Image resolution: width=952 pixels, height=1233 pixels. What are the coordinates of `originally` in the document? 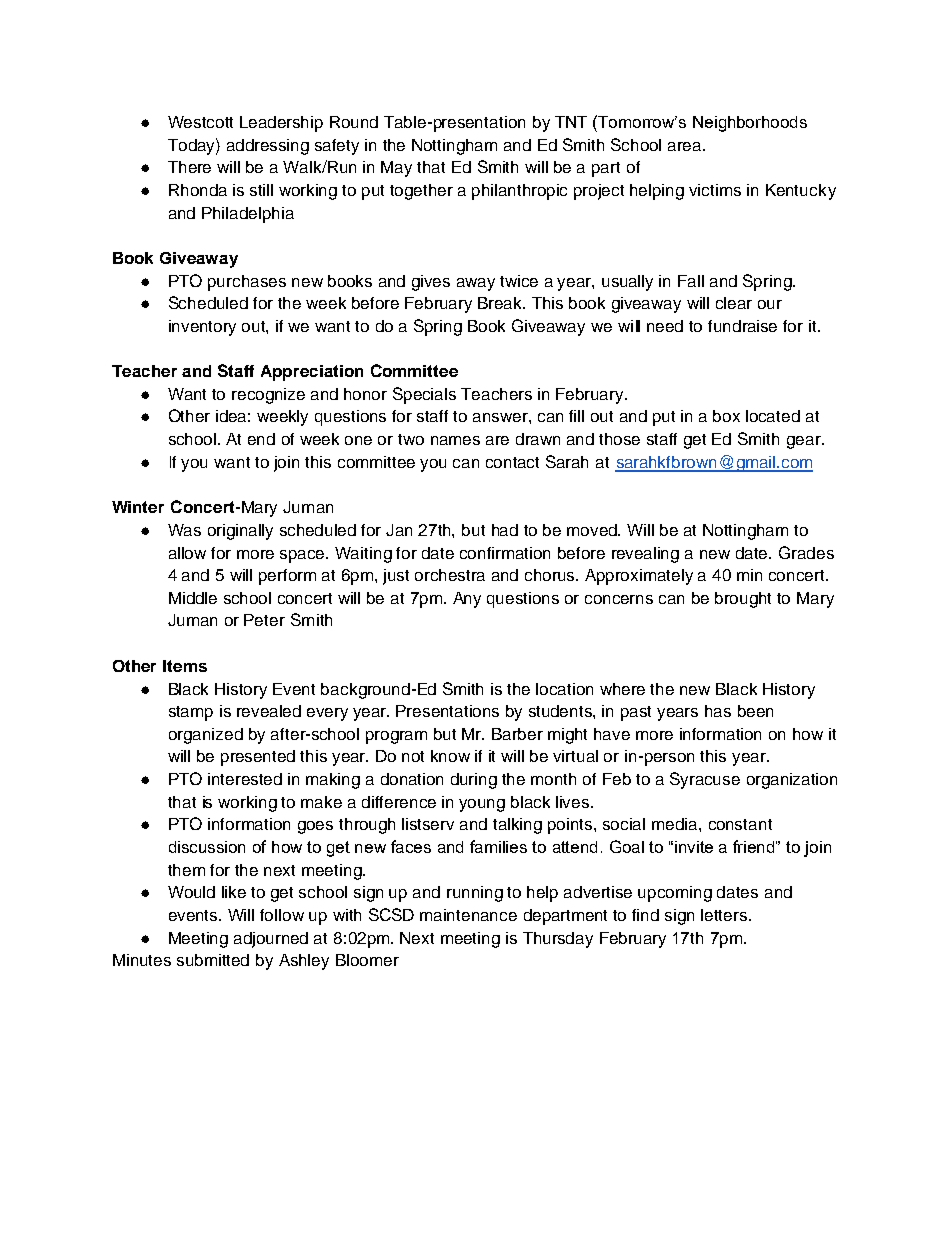 It's located at (240, 532).
